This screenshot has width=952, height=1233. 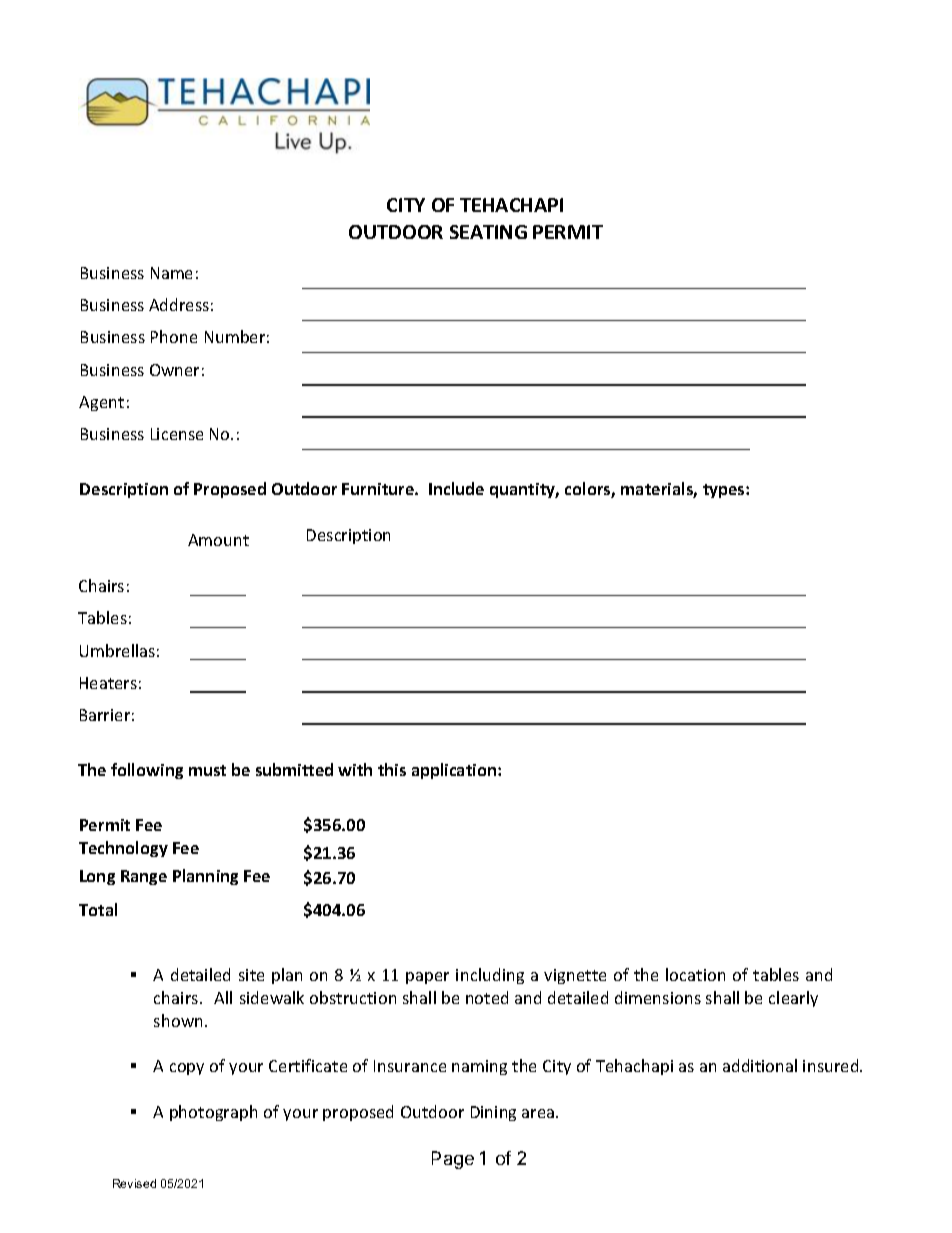 I want to click on Revised, so click(x=134, y=1183).
